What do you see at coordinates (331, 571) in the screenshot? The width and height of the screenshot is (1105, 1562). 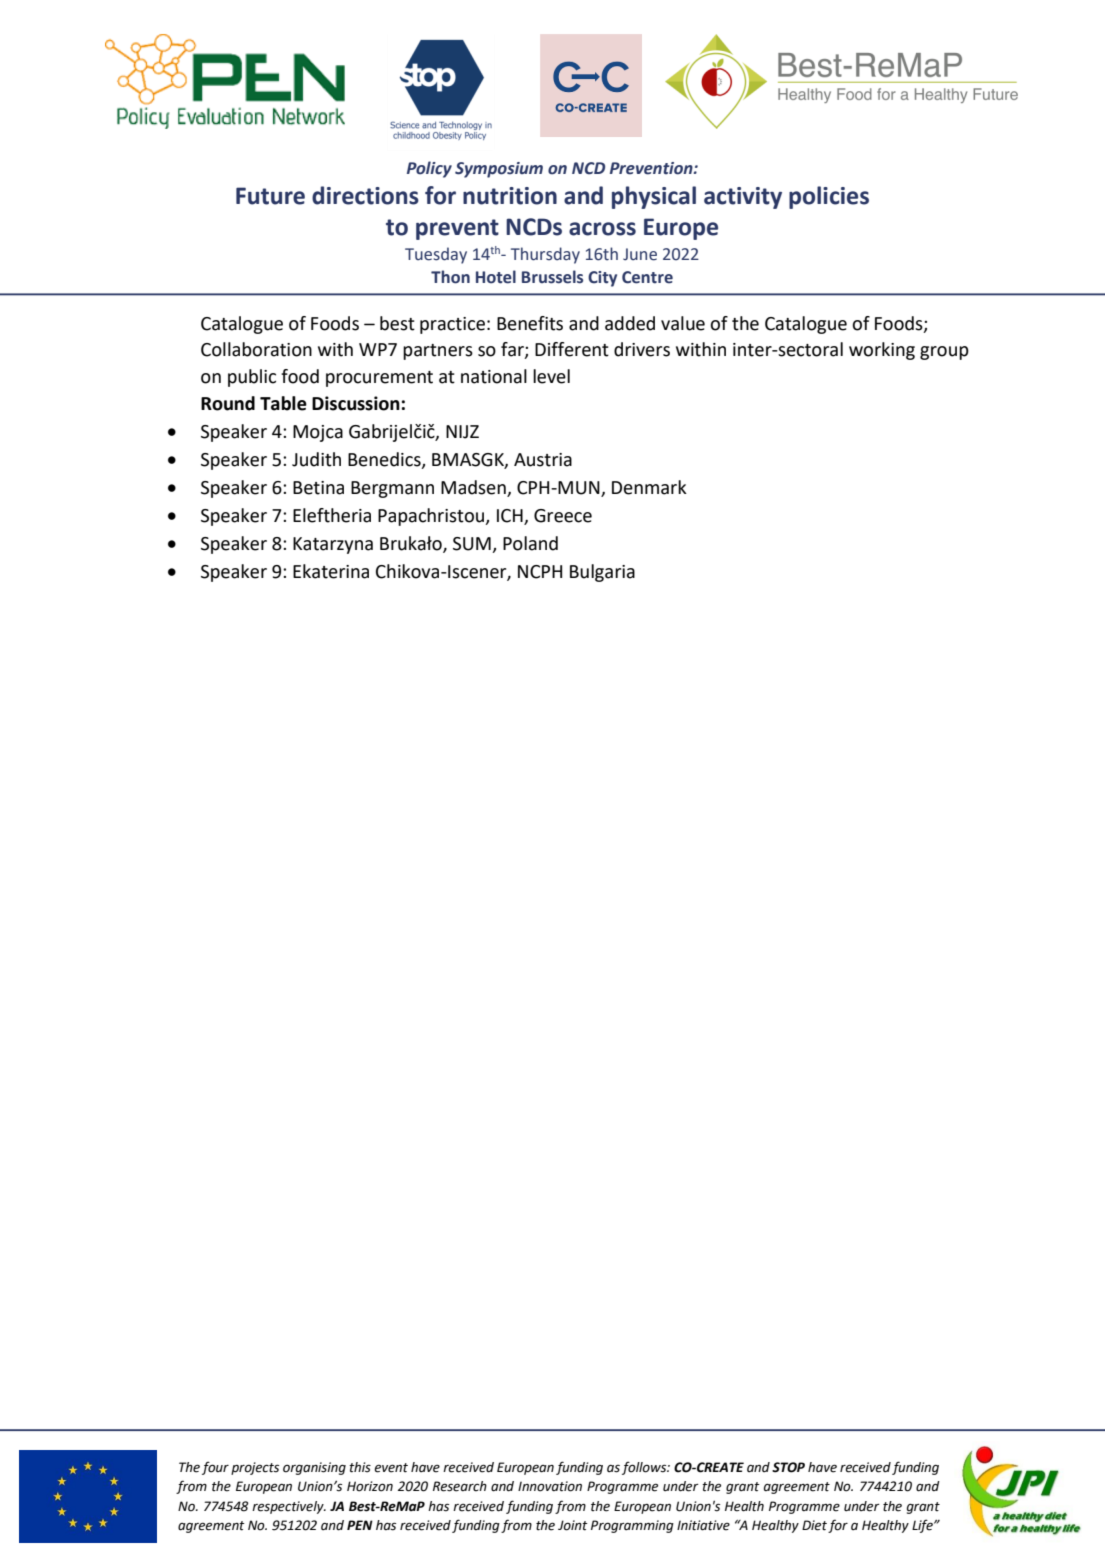 I see `Ekaterina` at bounding box center [331, 571].
